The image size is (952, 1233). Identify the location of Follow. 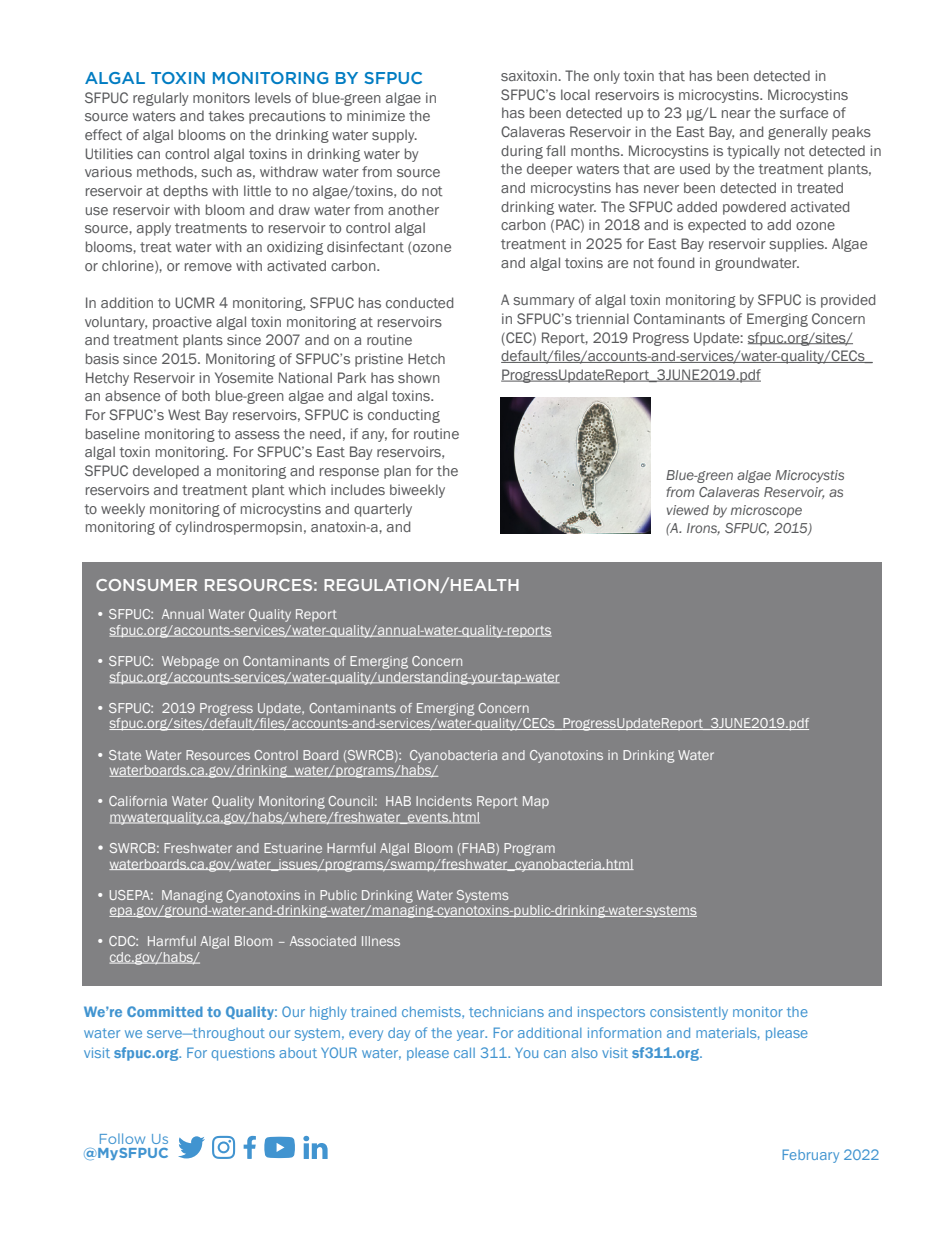
(122, 1138).
